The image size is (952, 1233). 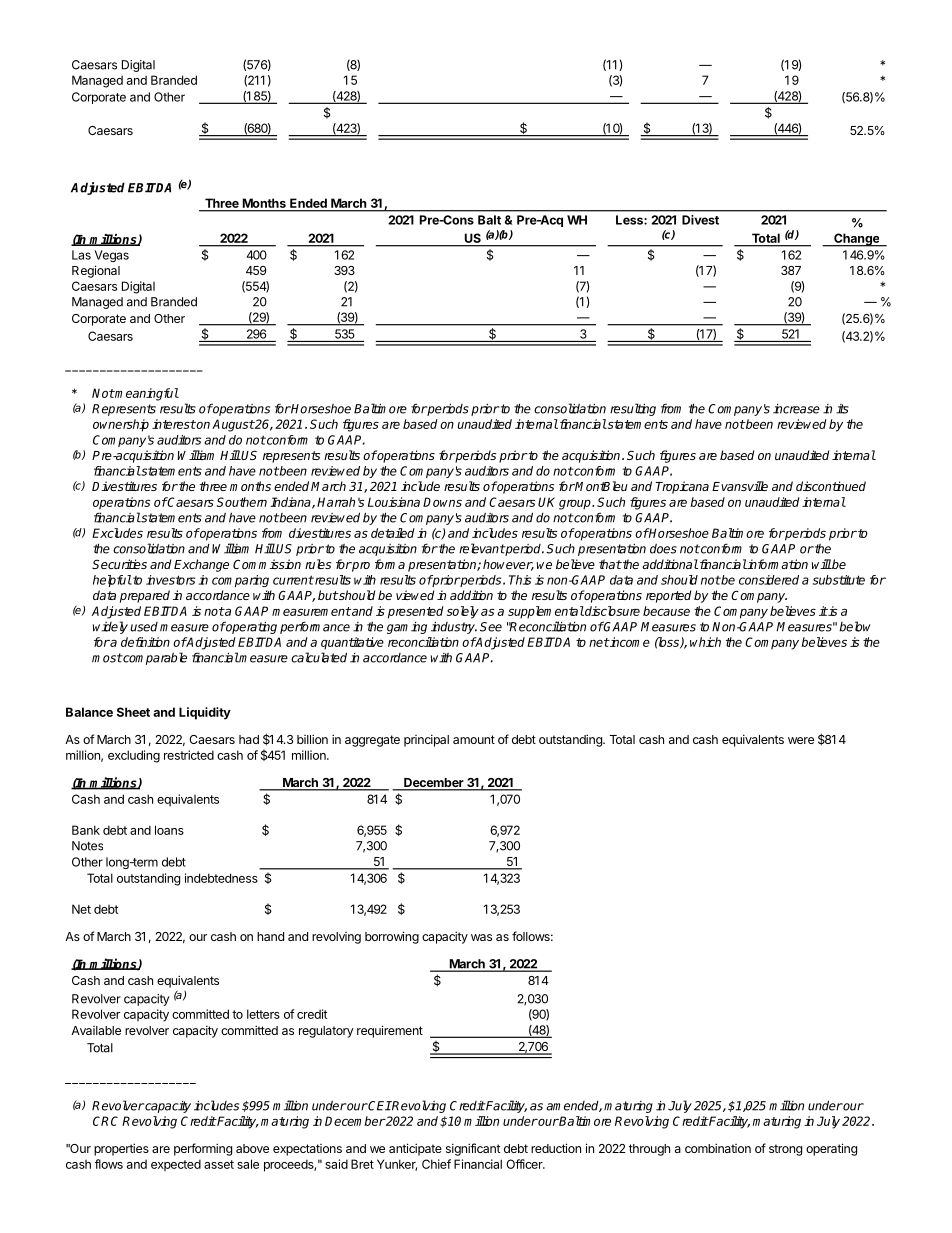 I want to click on investors, so click(x=170, y=580).
